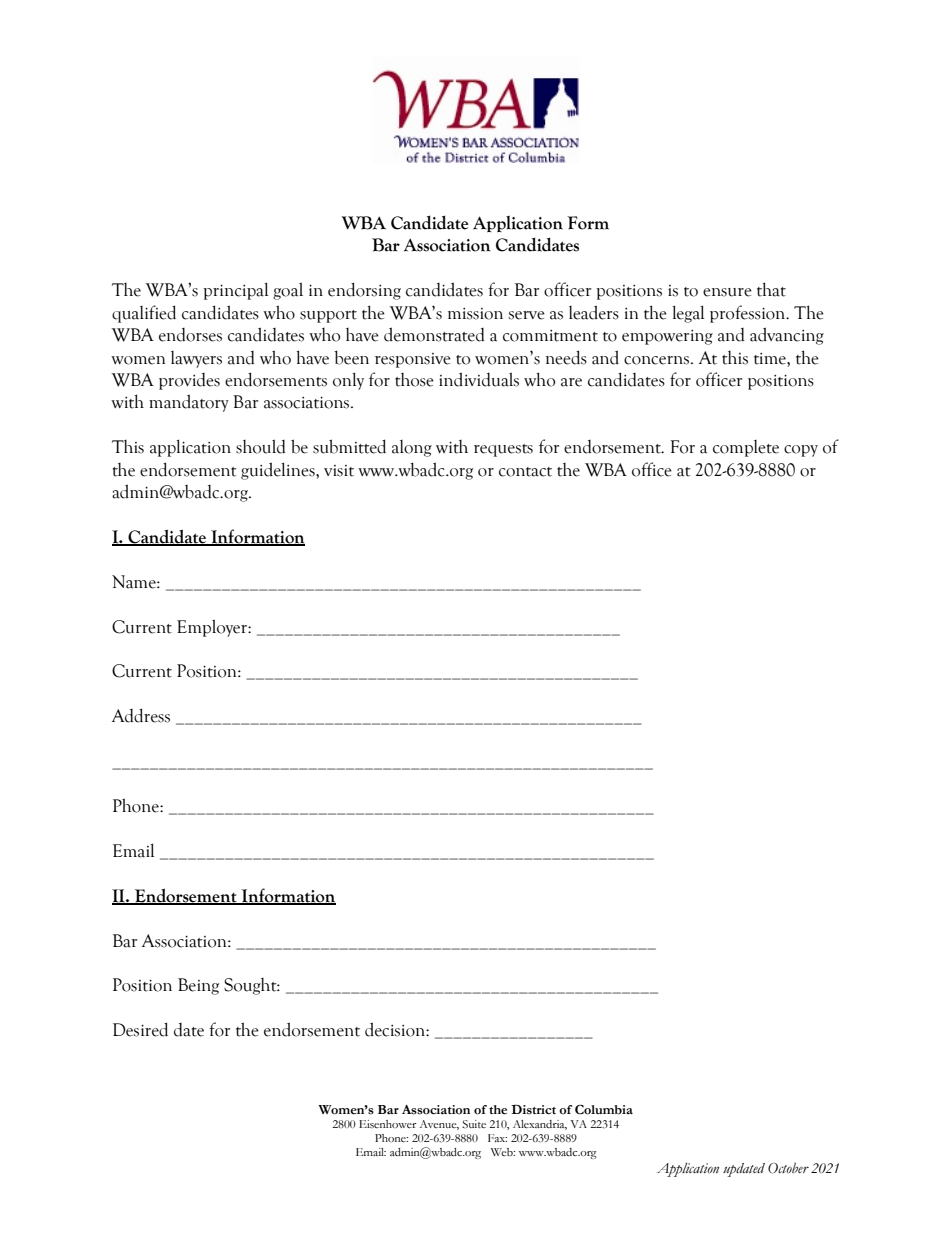 This image has height=1233, width=952. Describe the element at coordinates (141, 715) in the image. I see `Address` at that location.
